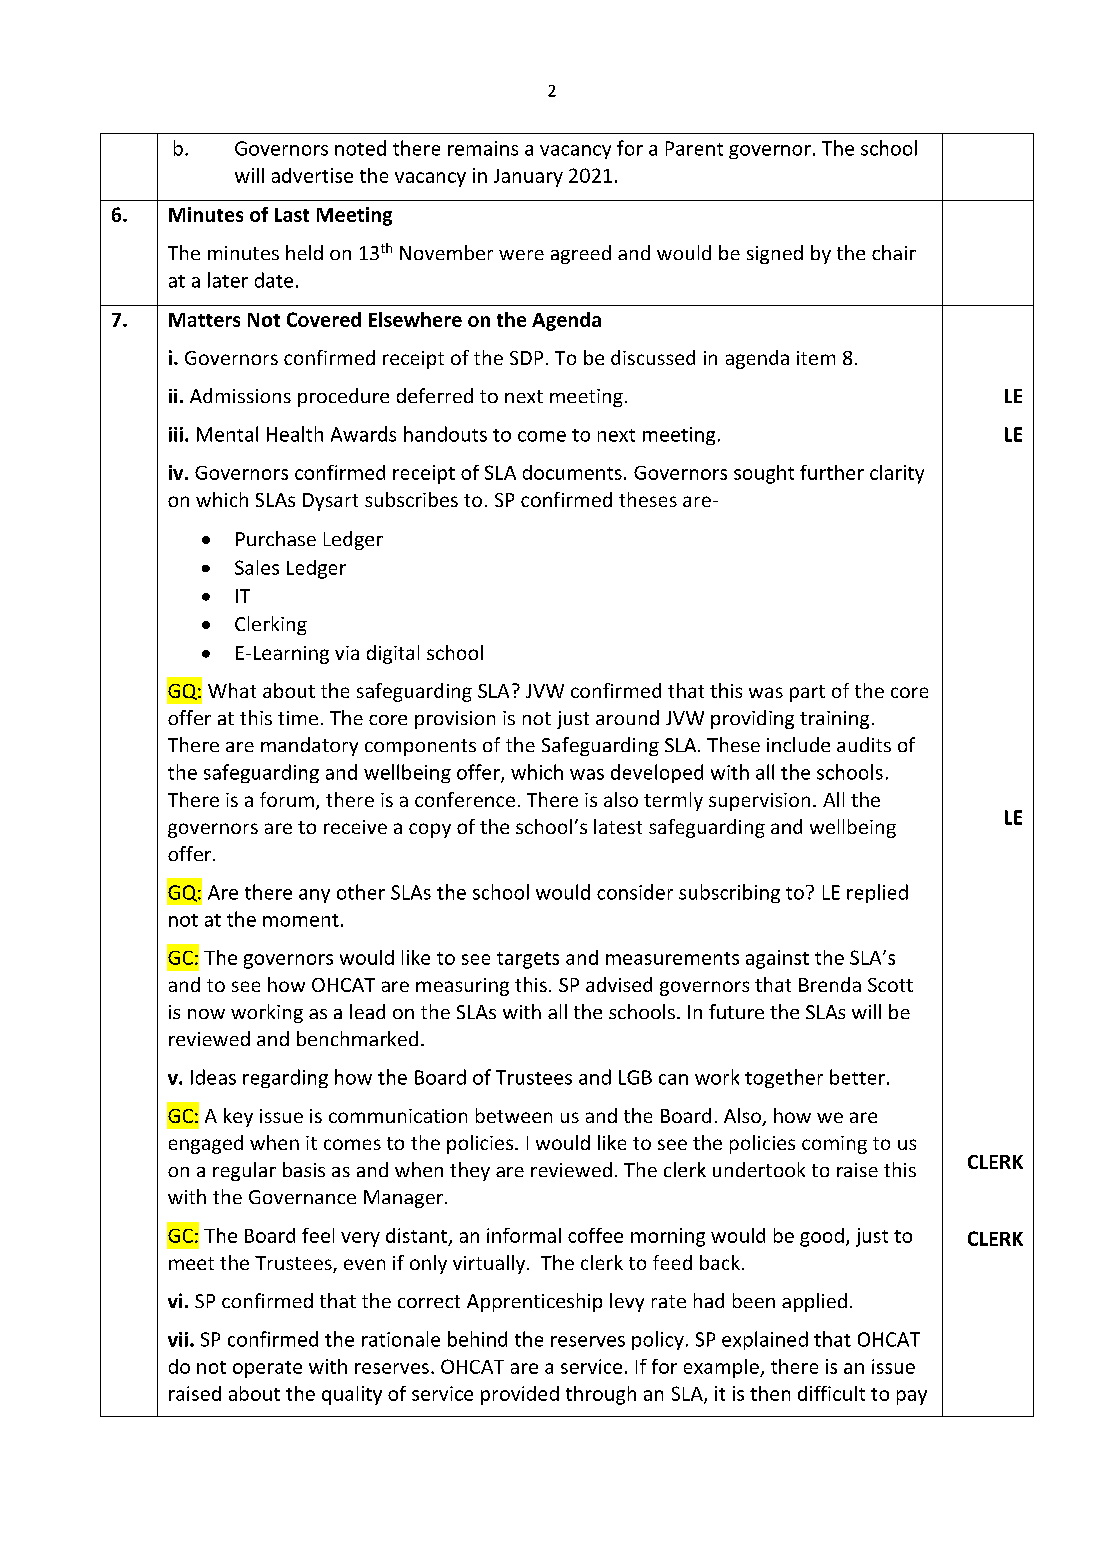 The width and height of the screenshot is (1104, 1561). I want to click on January, so click(528, 178).
